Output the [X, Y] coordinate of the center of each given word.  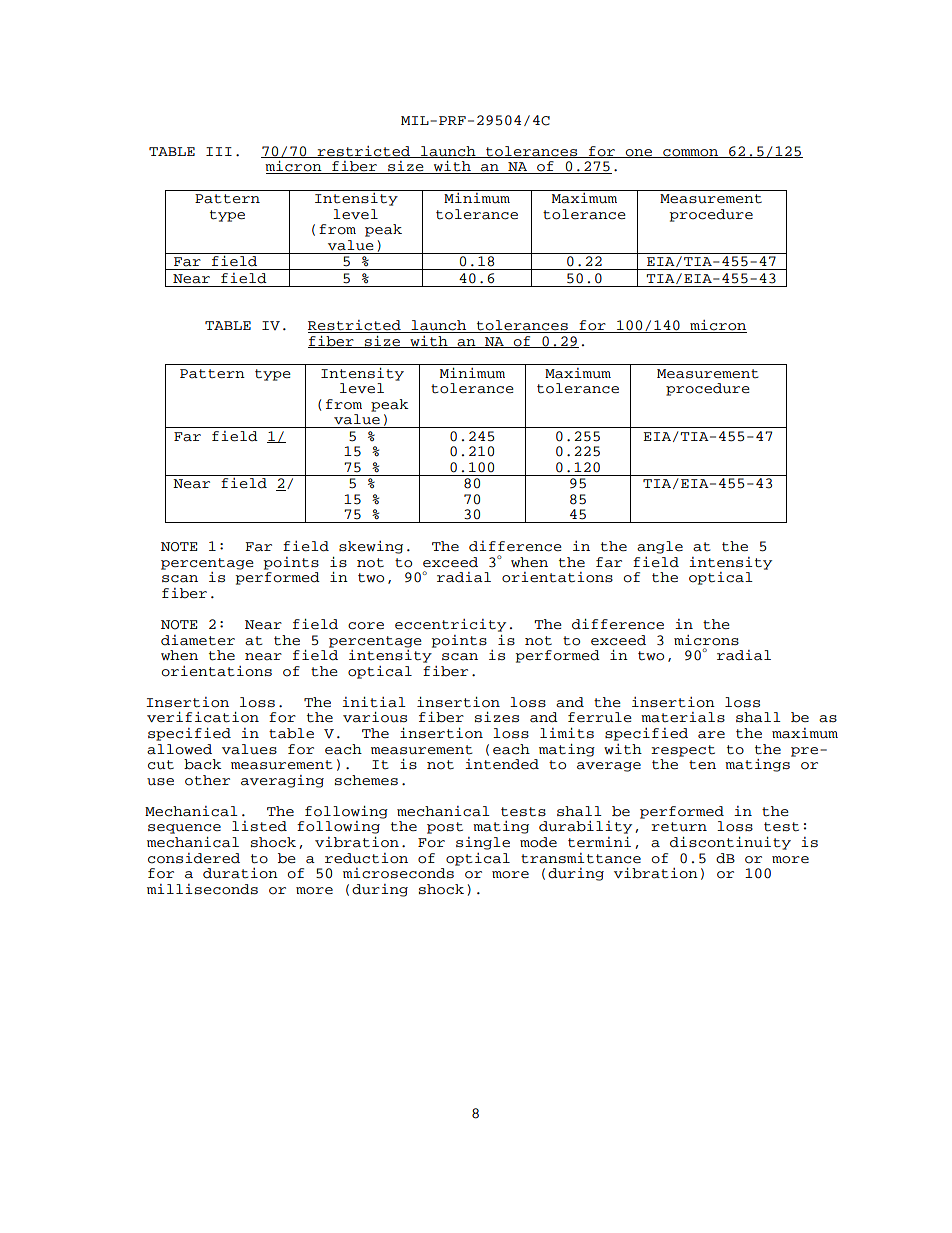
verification [203, 717]
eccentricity [450, 625]
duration [240, 873]
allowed [179, 749]
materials [683, 717]
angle [660, 547]
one [639, 153]
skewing [371, 547]
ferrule [600, 717]
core [366, 626]
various [375, 717]
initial [374, 702]
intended [502, 764]
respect [683, 751]
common [691, 153]
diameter [198, 640]
